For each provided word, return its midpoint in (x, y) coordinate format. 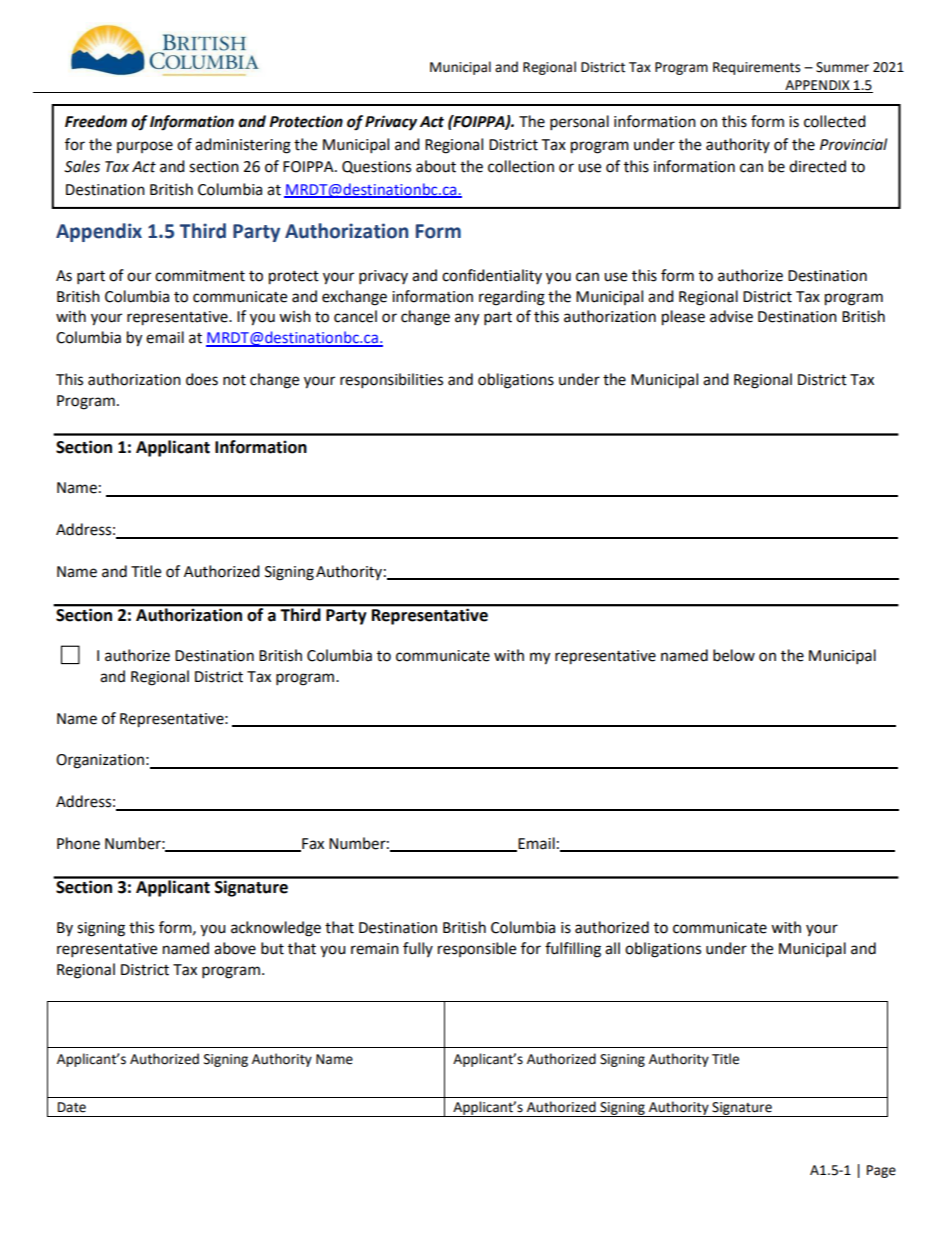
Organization (100, 761)
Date (72, 1107)
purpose (145, 147)
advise (731, 316)
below (734, 655)
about (436, 166)
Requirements (756, 68)
